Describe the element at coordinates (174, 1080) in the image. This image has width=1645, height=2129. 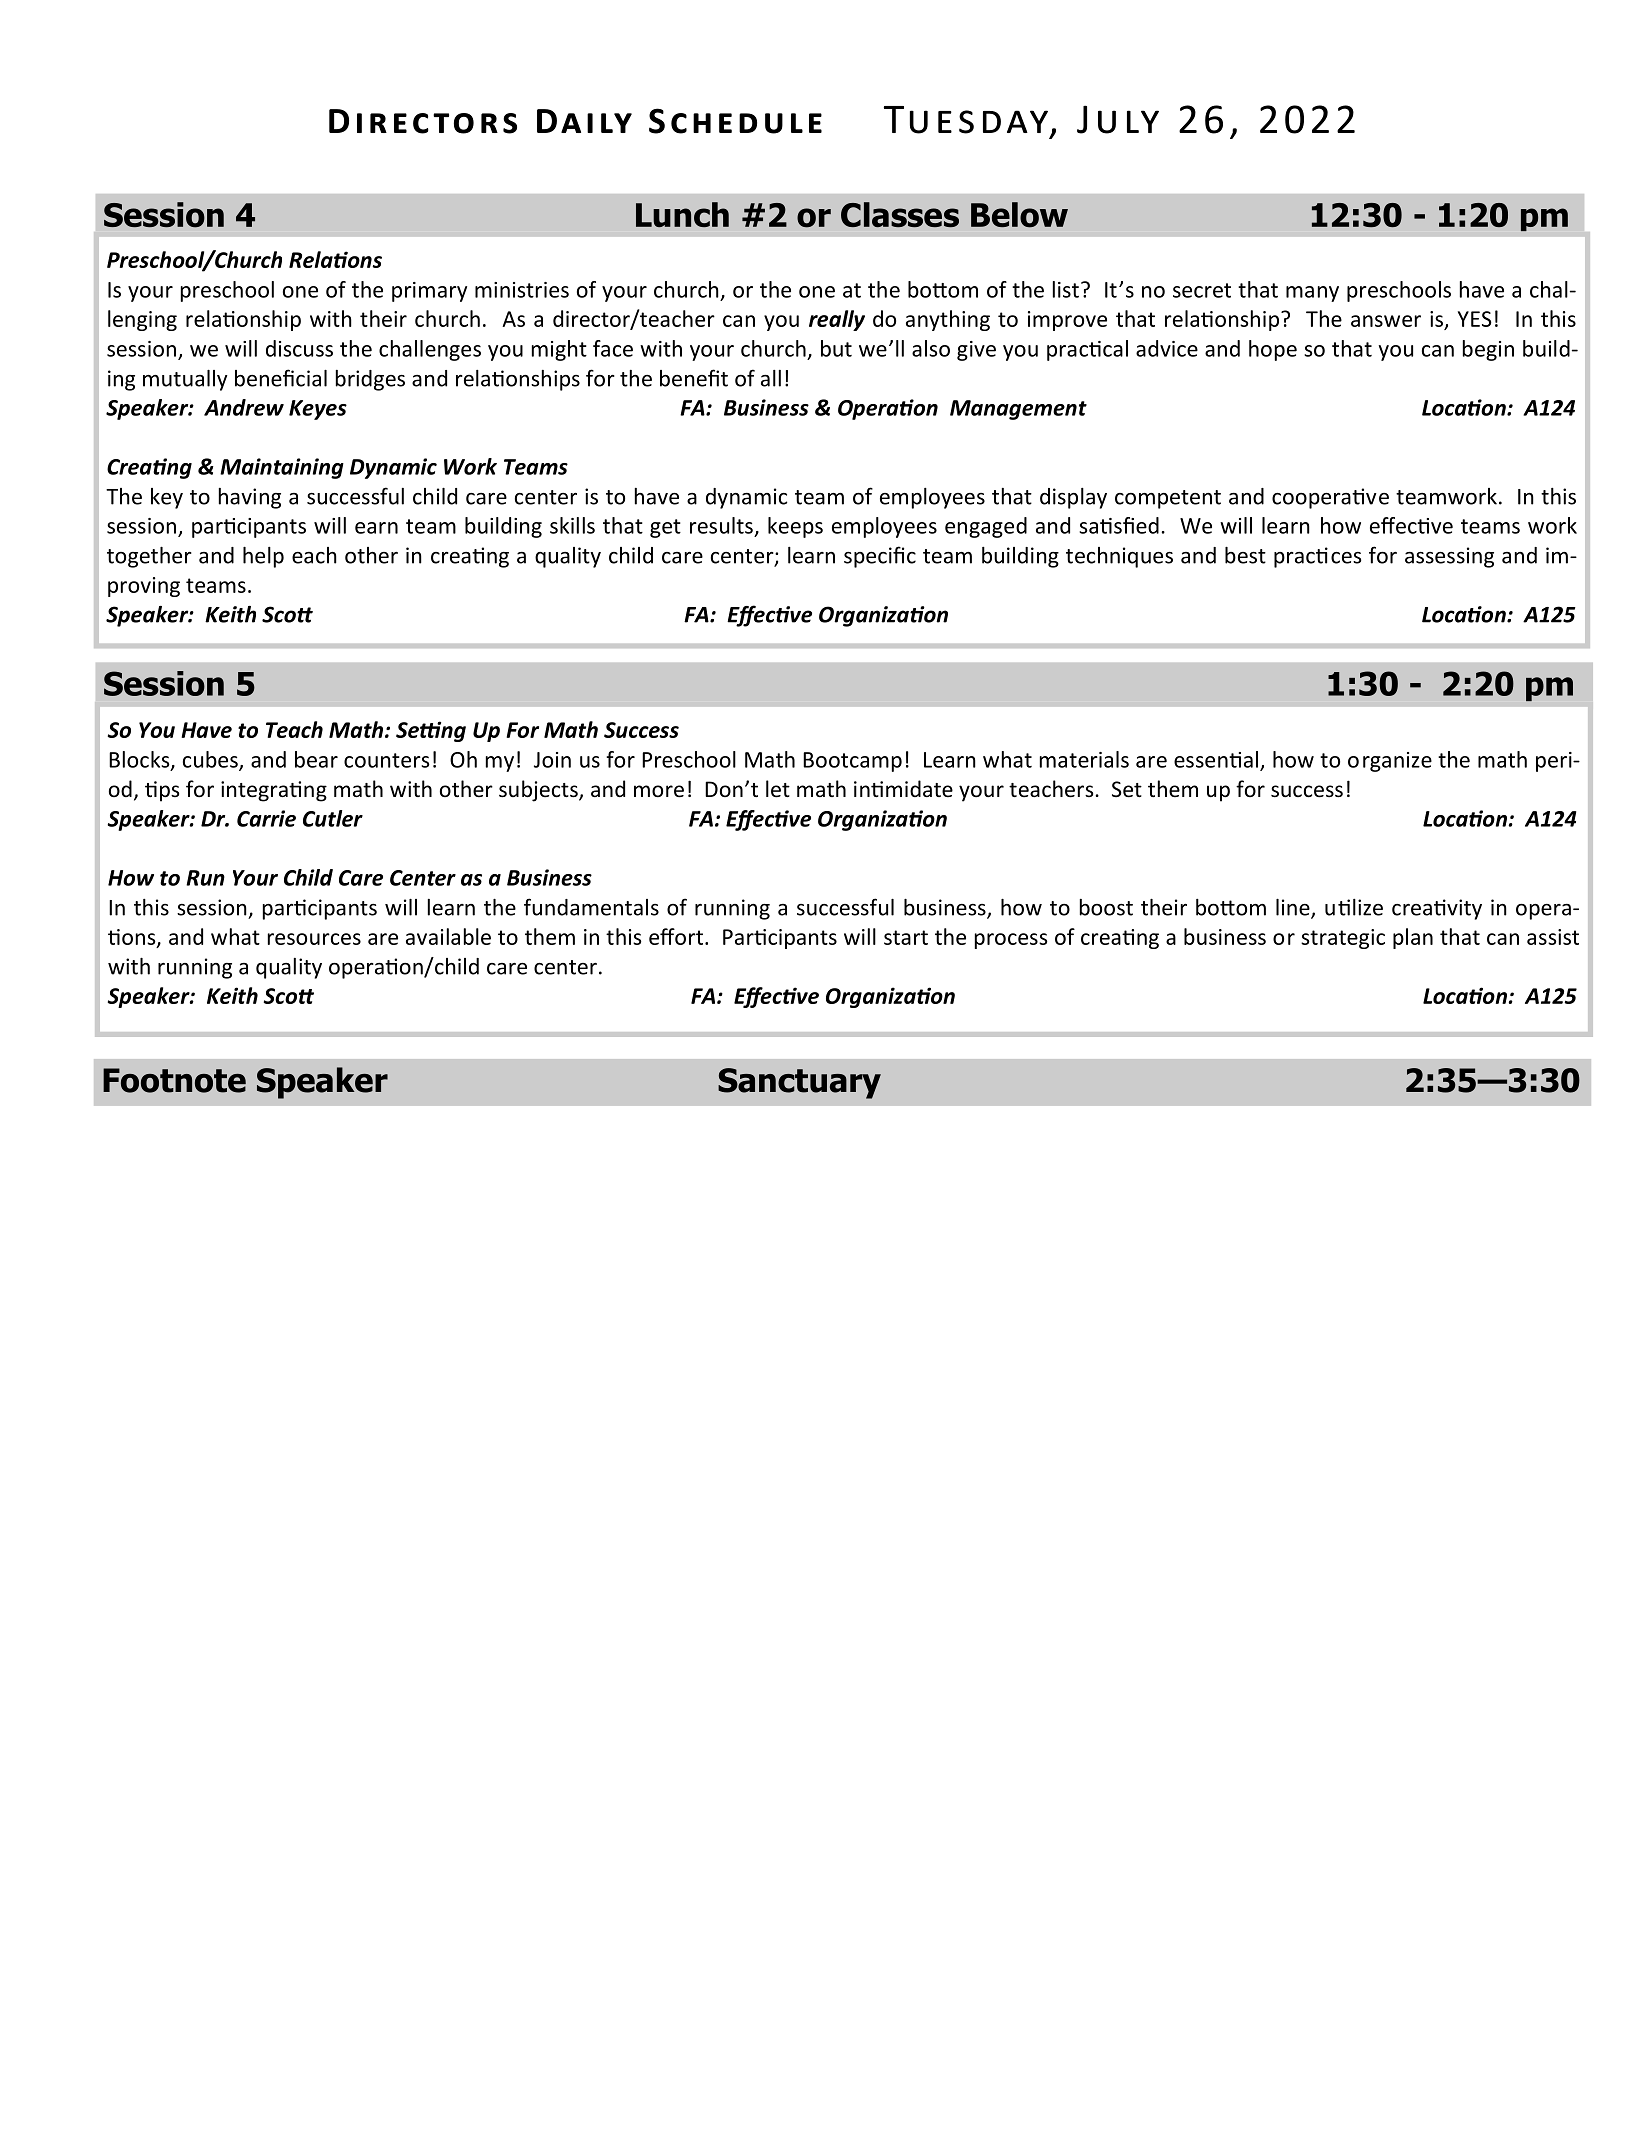
I see `Footnote` at that location.
